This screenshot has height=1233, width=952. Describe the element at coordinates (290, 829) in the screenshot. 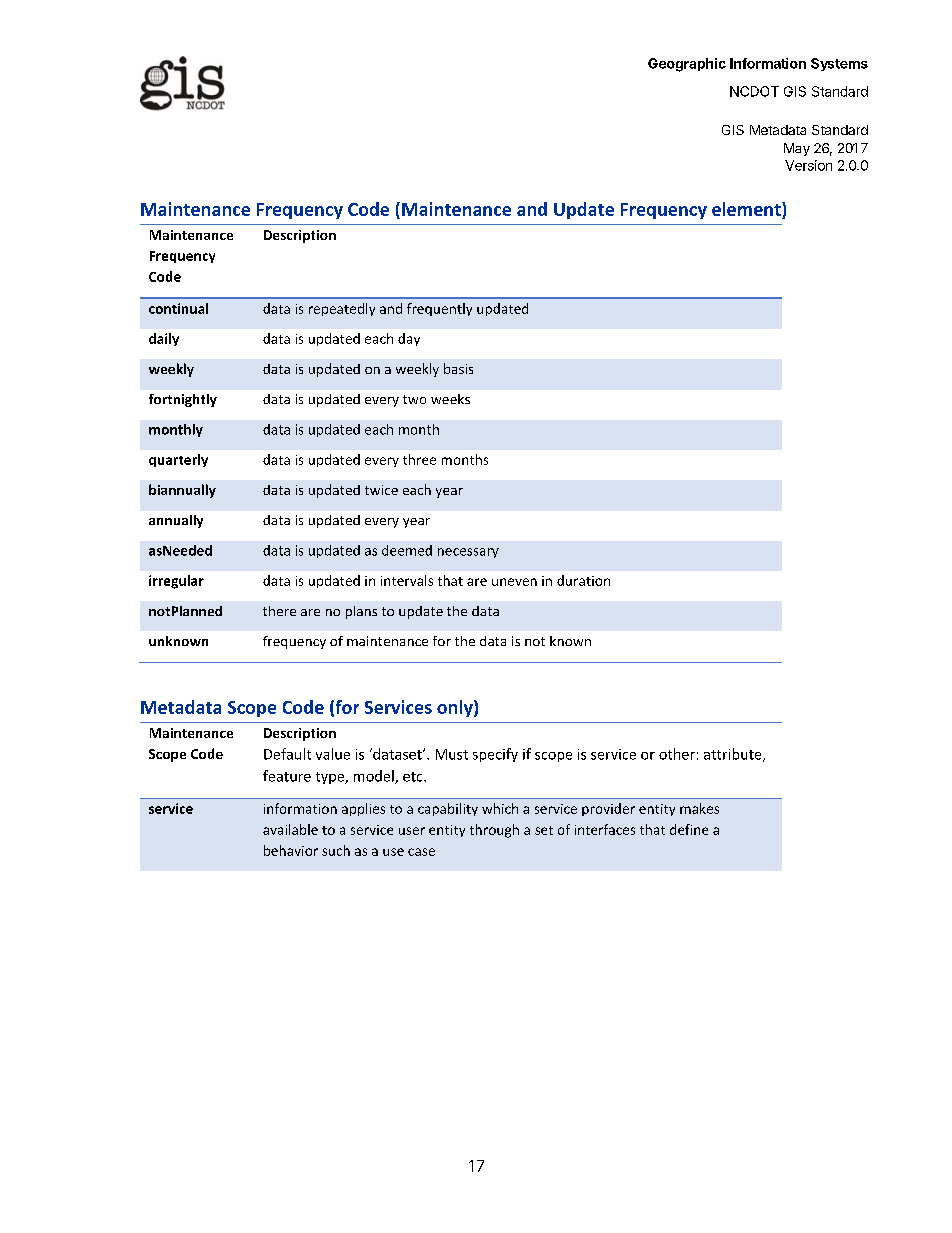

I see `available` at that location.
